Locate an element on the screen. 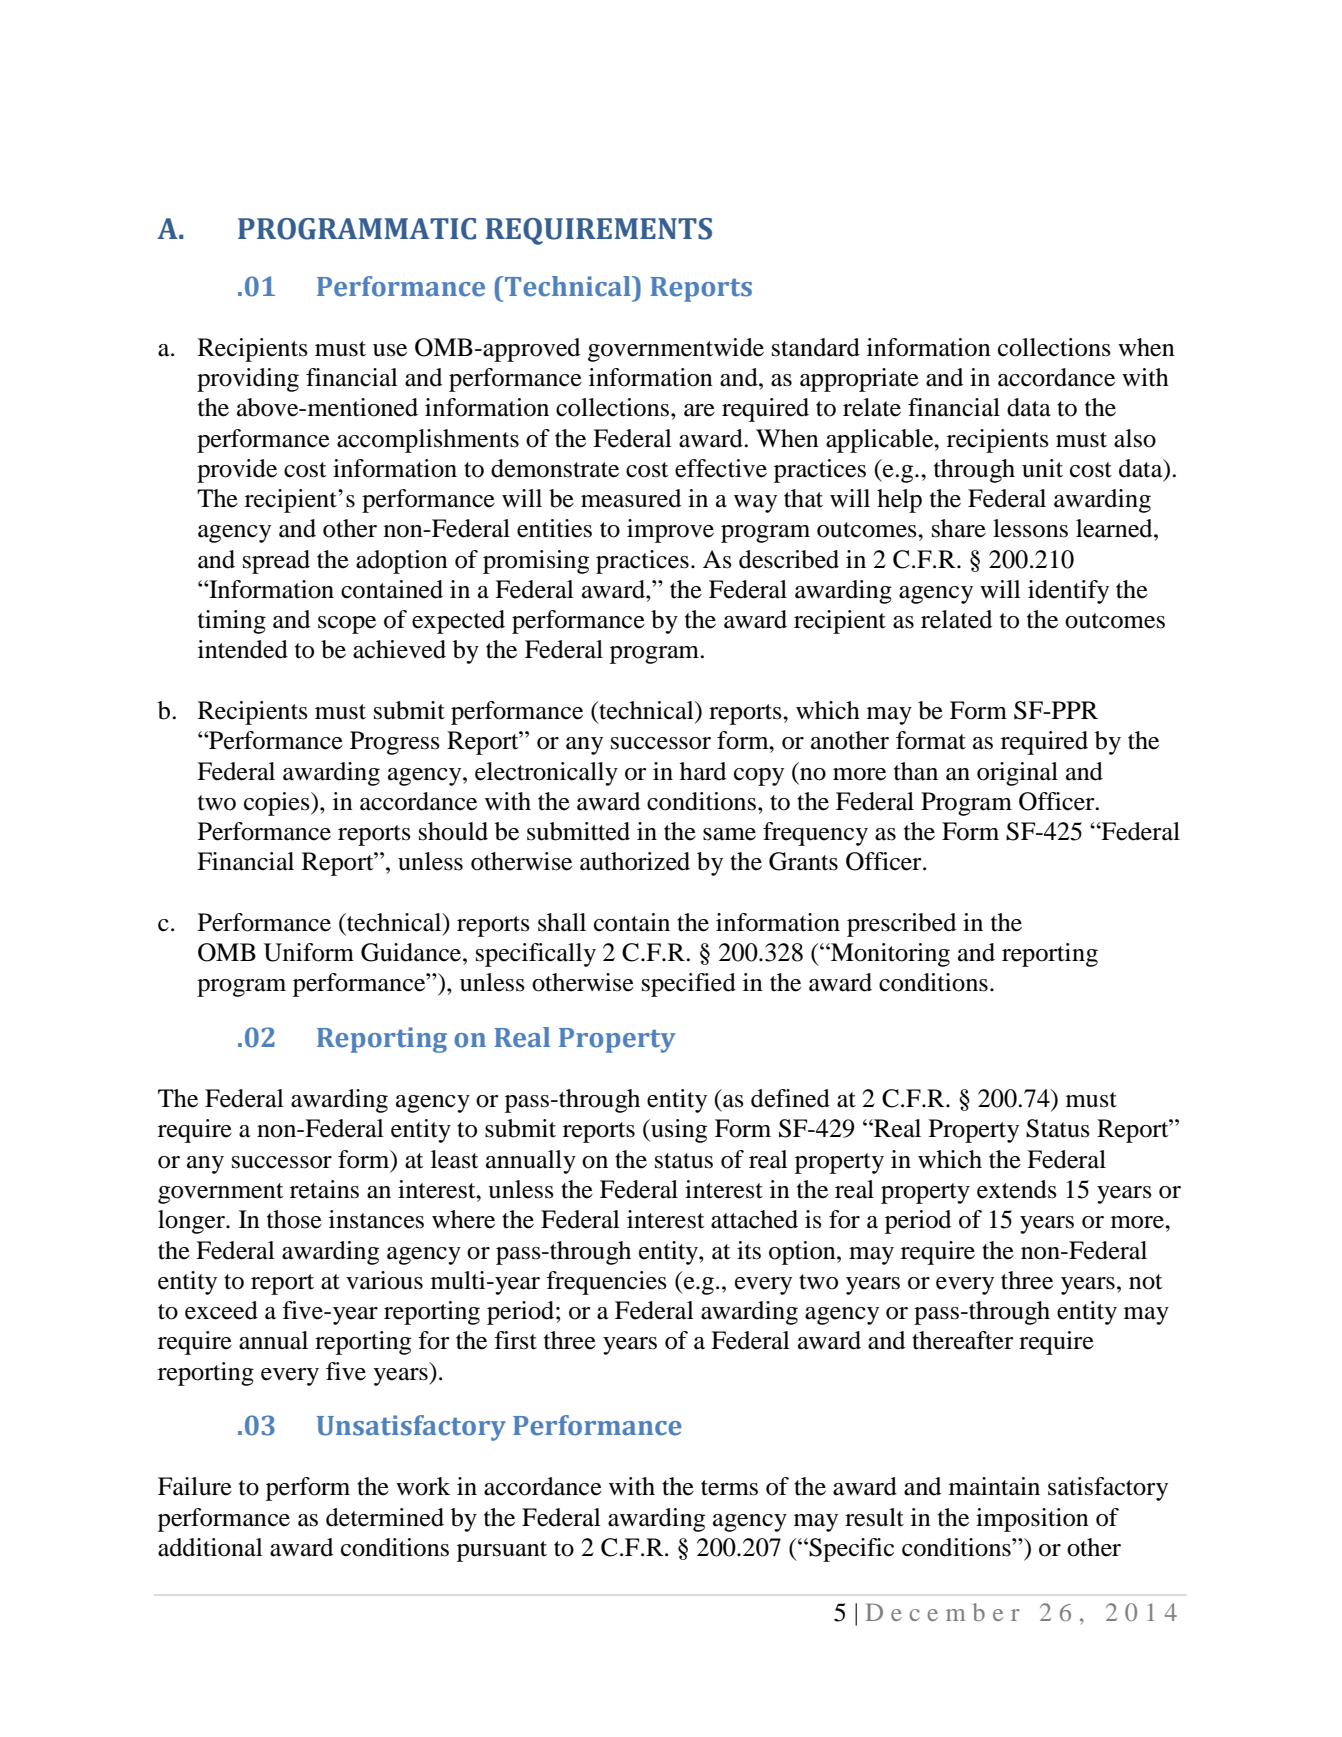  providing is located at coordinates (248, 380).
